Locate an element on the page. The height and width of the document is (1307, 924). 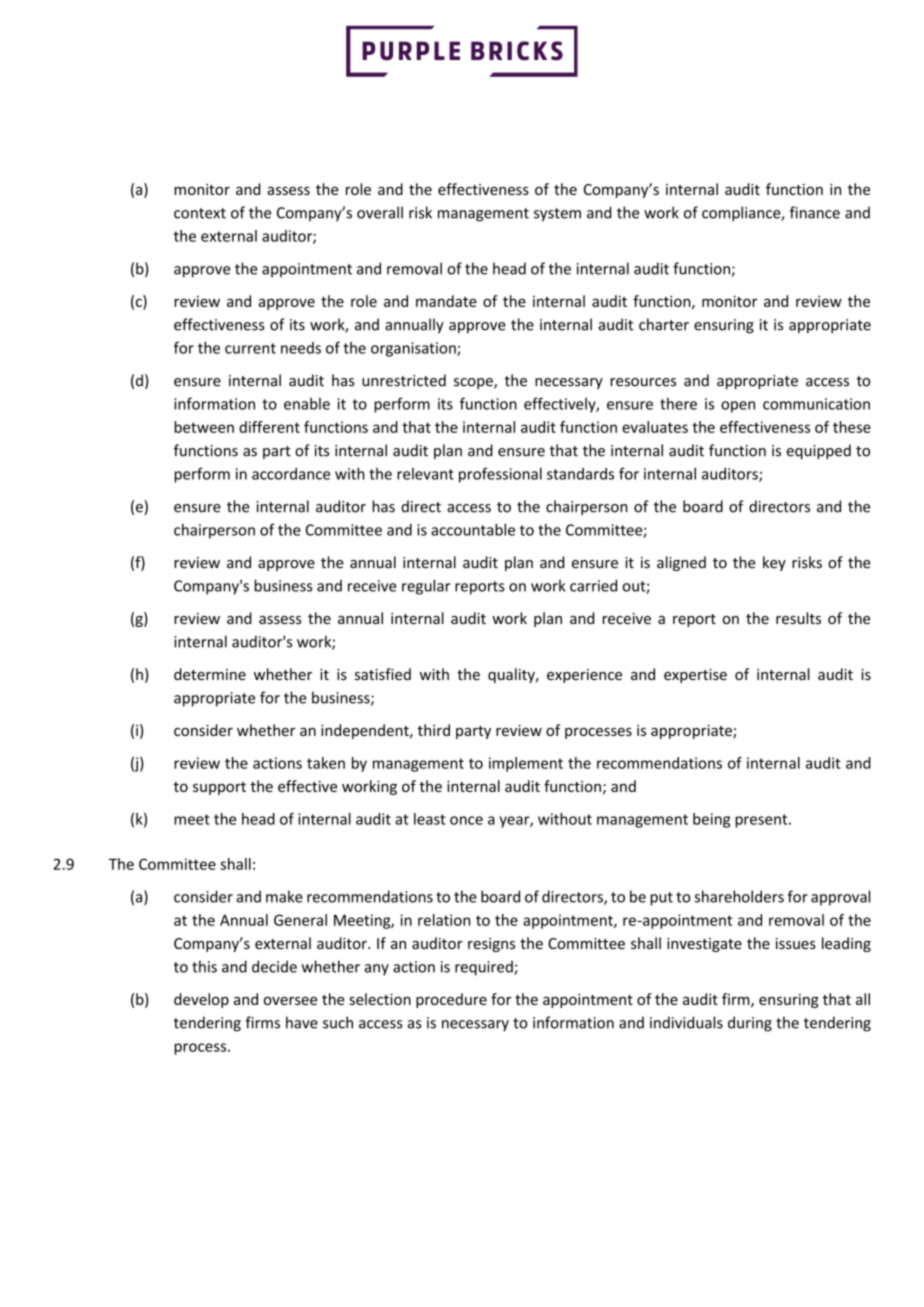
once is located at coordinates (466, 820).
